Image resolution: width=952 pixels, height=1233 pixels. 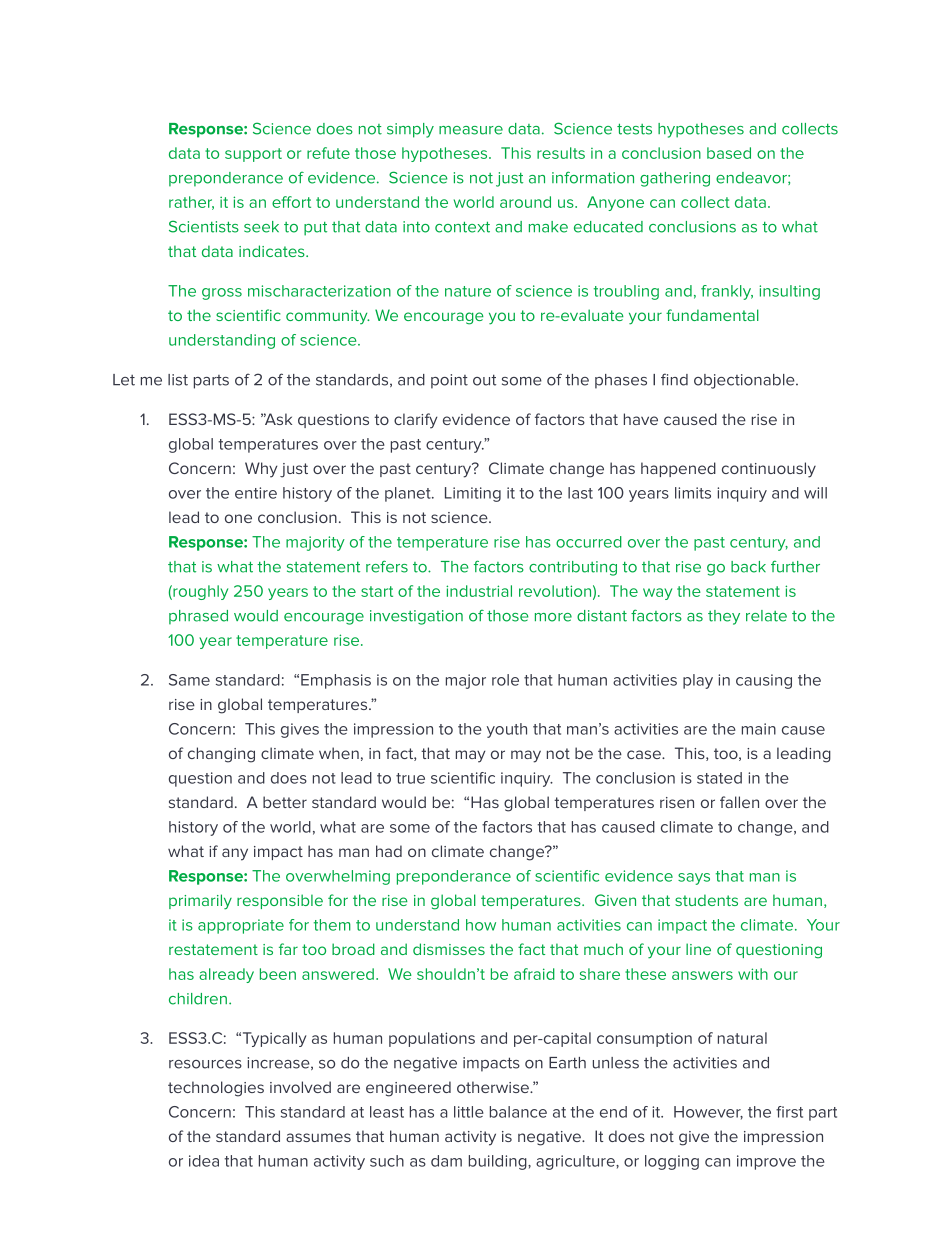 I want to click on little, so click(x=469, y=1112).
